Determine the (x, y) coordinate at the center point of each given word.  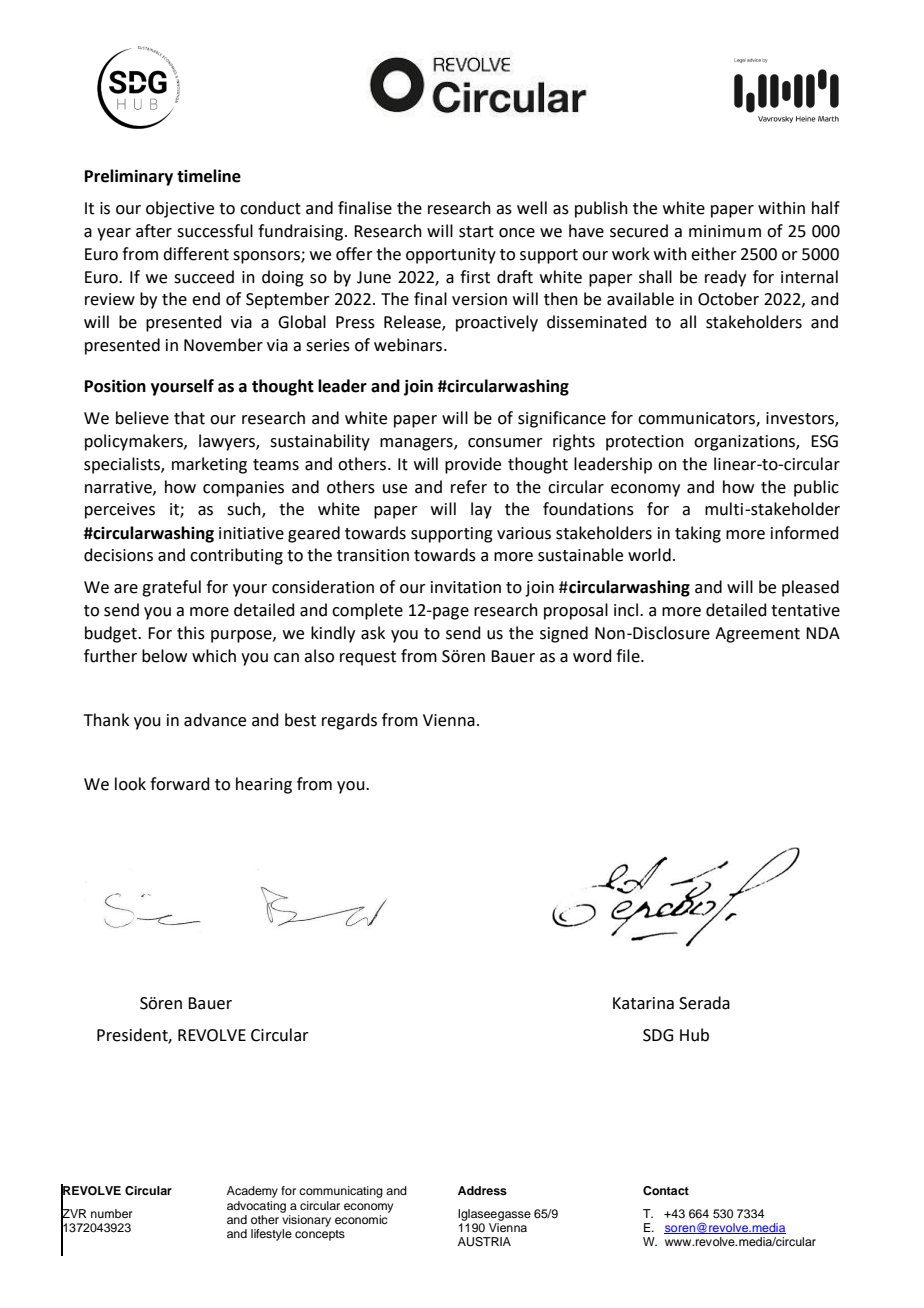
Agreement (757, 635)
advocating (256, 1207)
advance (215, 720)
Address (482, 1190)
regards (349, 721)
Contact (666, 1191)
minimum (725, 231)
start (476, 232)
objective (180, 209)
